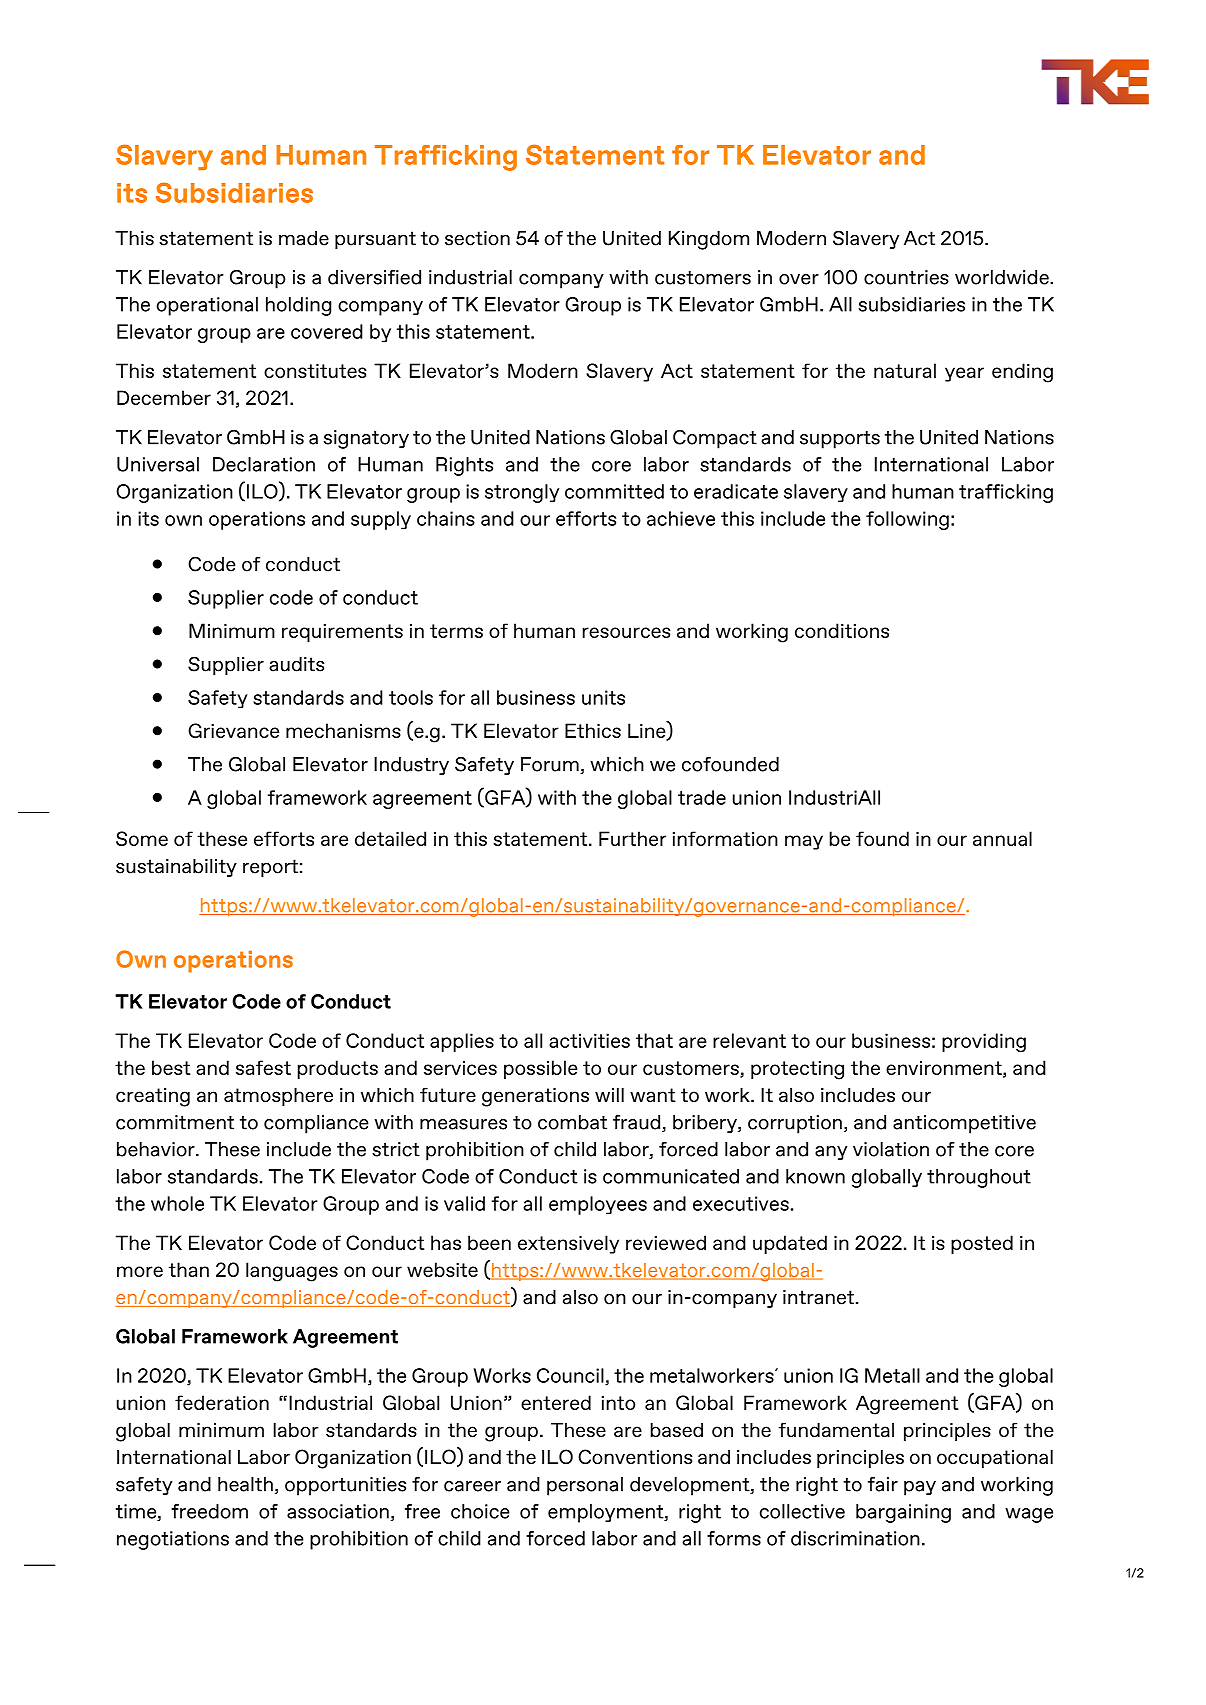 The image size is (1206, 1705). Describe the element at coordinates (207, 306) in the screenshot. I see `operational` at that location.
